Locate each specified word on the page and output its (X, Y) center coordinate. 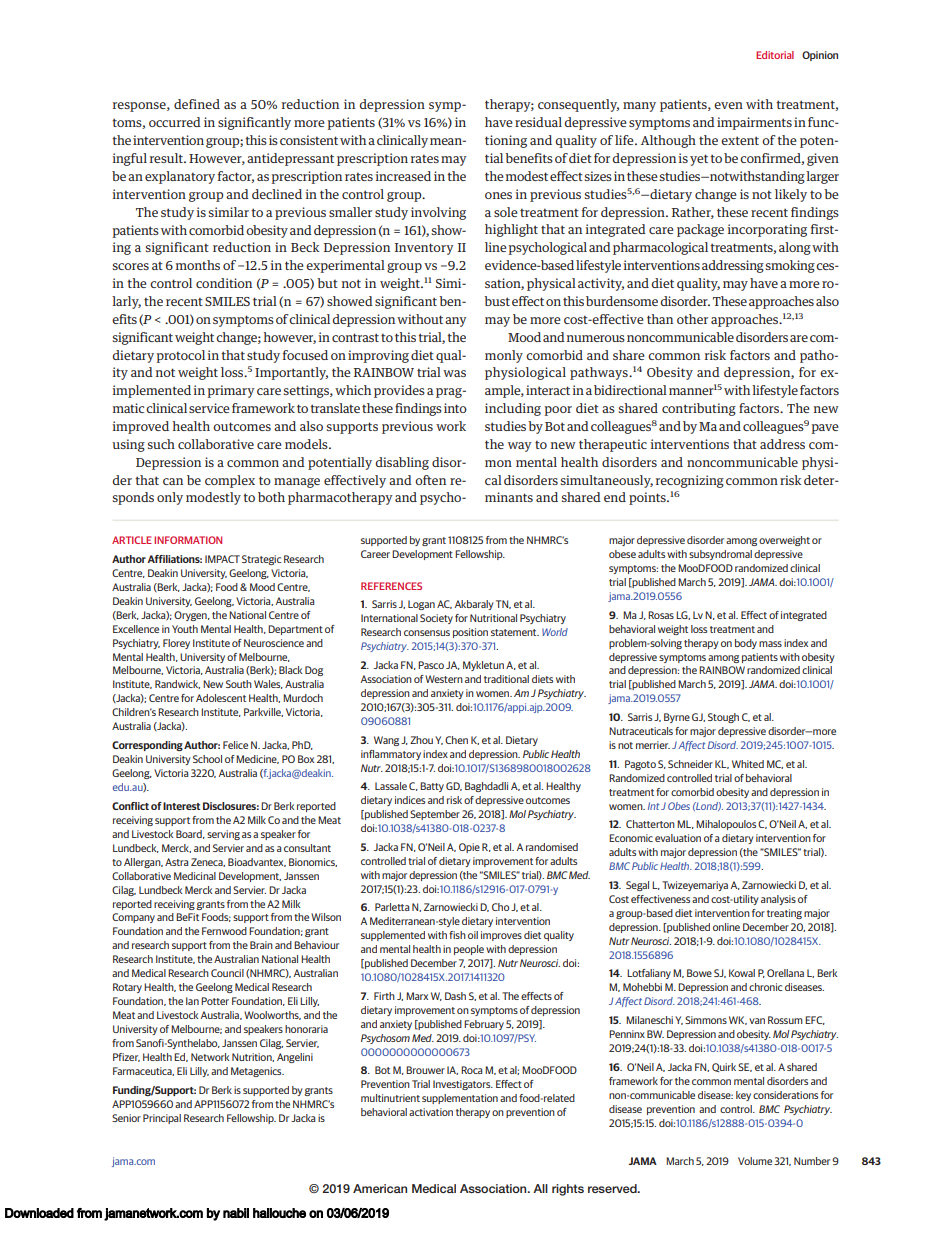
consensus (427, 633)
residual (538, 122)
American (380, 1188)
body (746, 644)
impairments (754, 123)
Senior (126, 1118)
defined (197, 104)
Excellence (136, 629)
